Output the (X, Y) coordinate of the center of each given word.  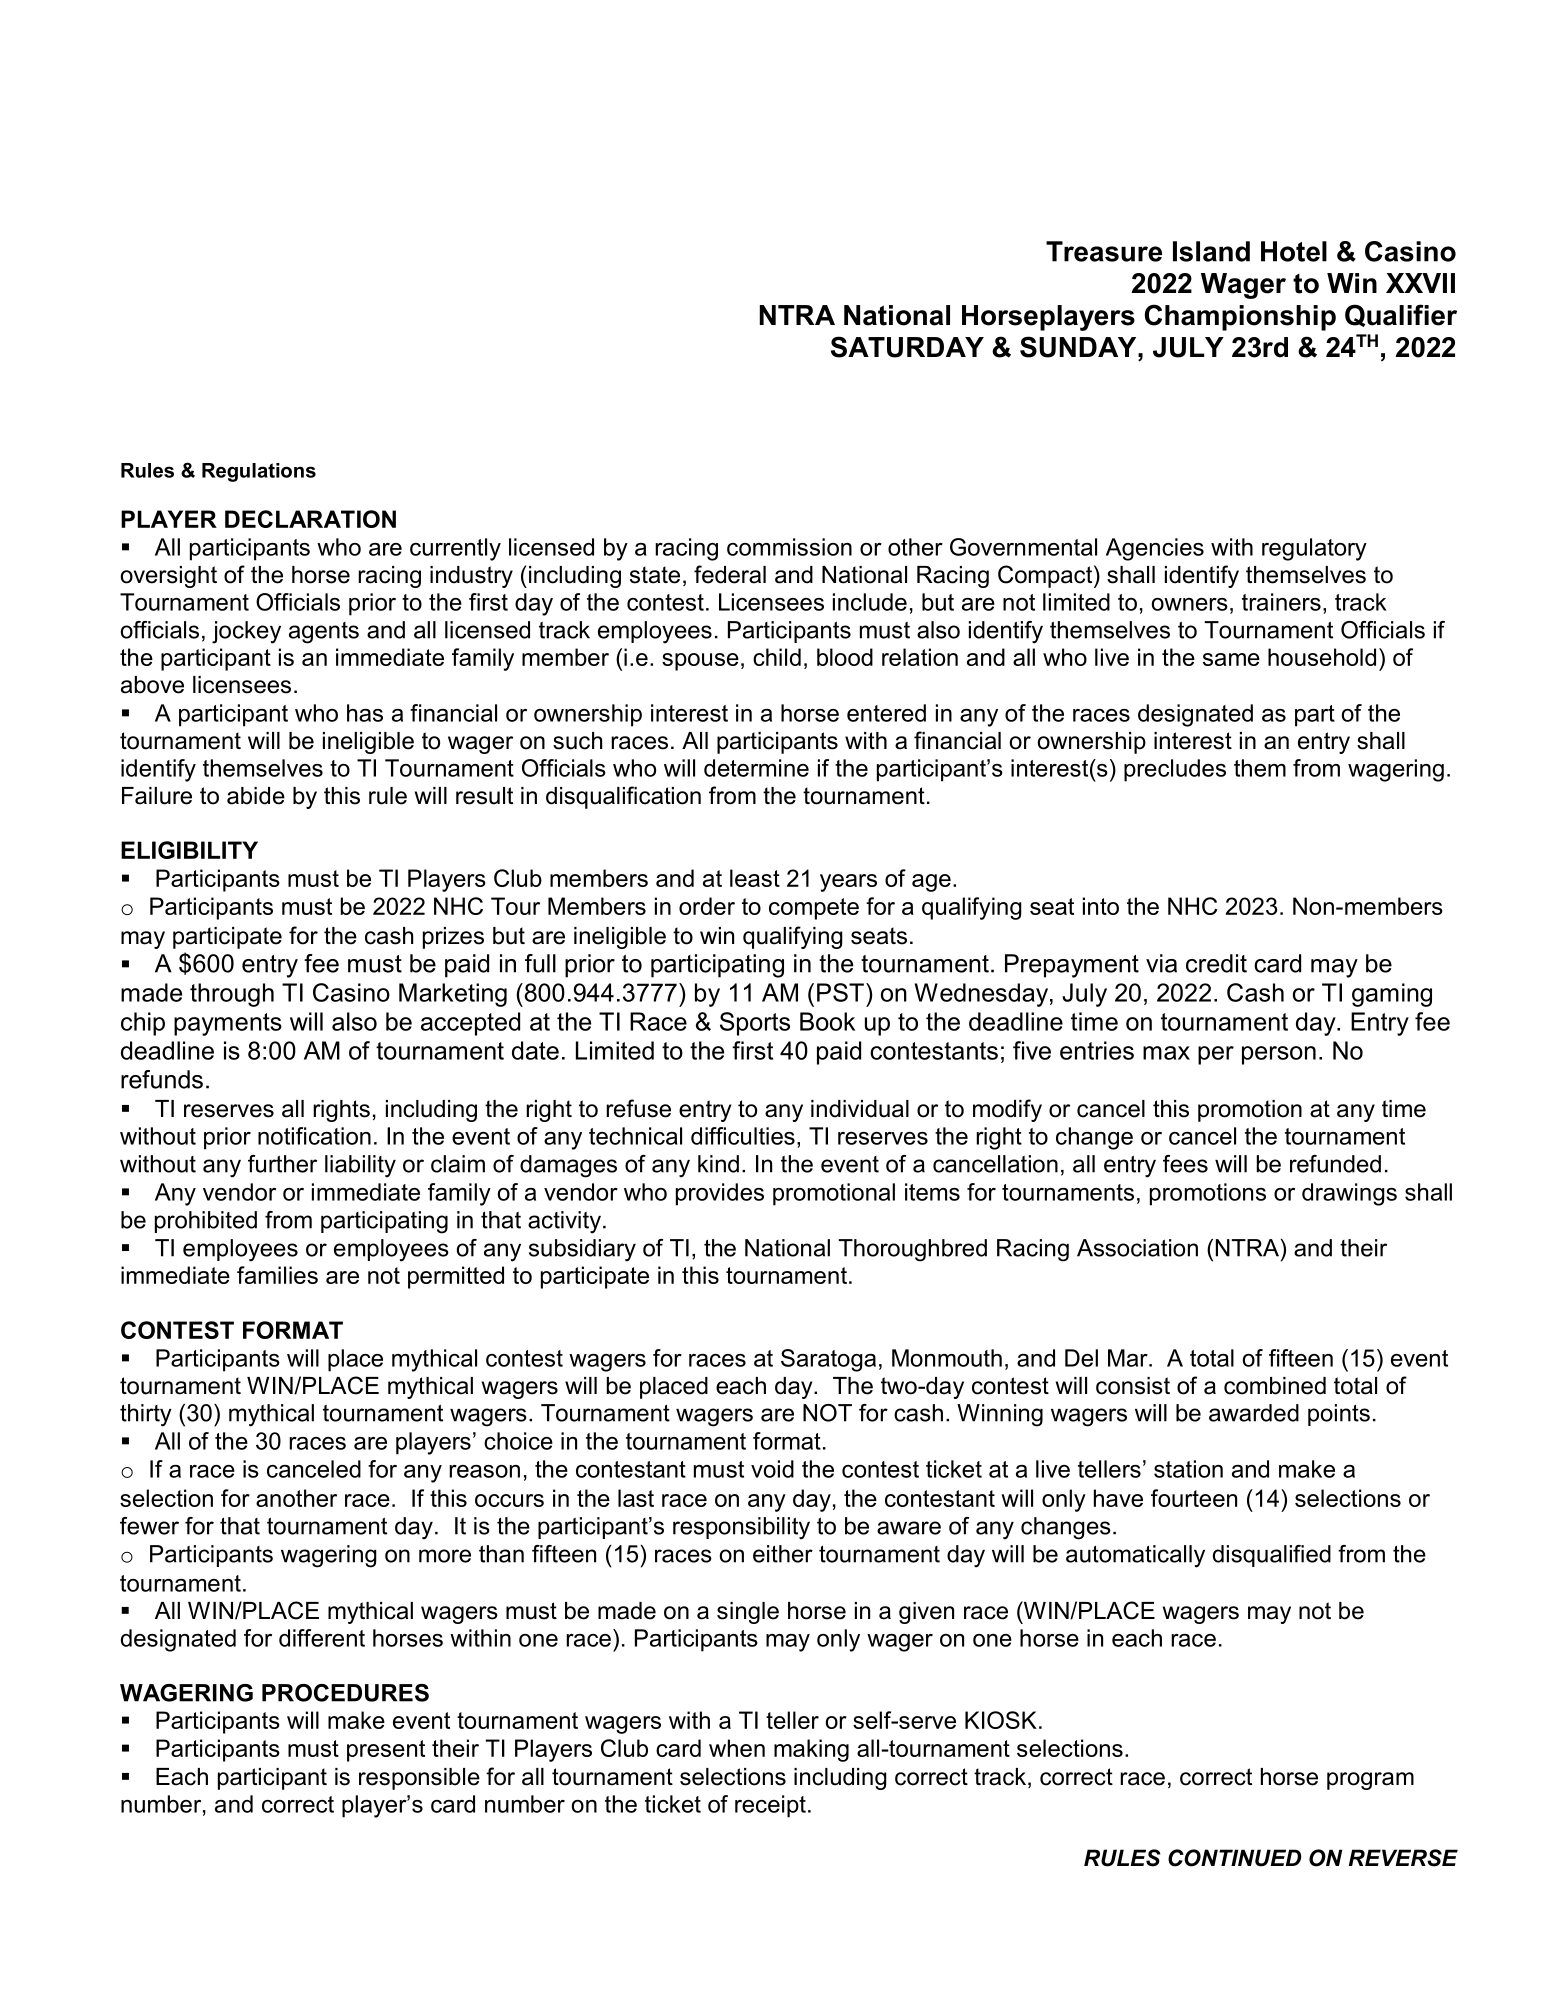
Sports (755, 1024)
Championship (1240, 317)
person (1279, 1055)
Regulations (259, 472)
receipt (770, 1806)
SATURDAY (907, 347)
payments (228, 1024)
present (386, 1751)
